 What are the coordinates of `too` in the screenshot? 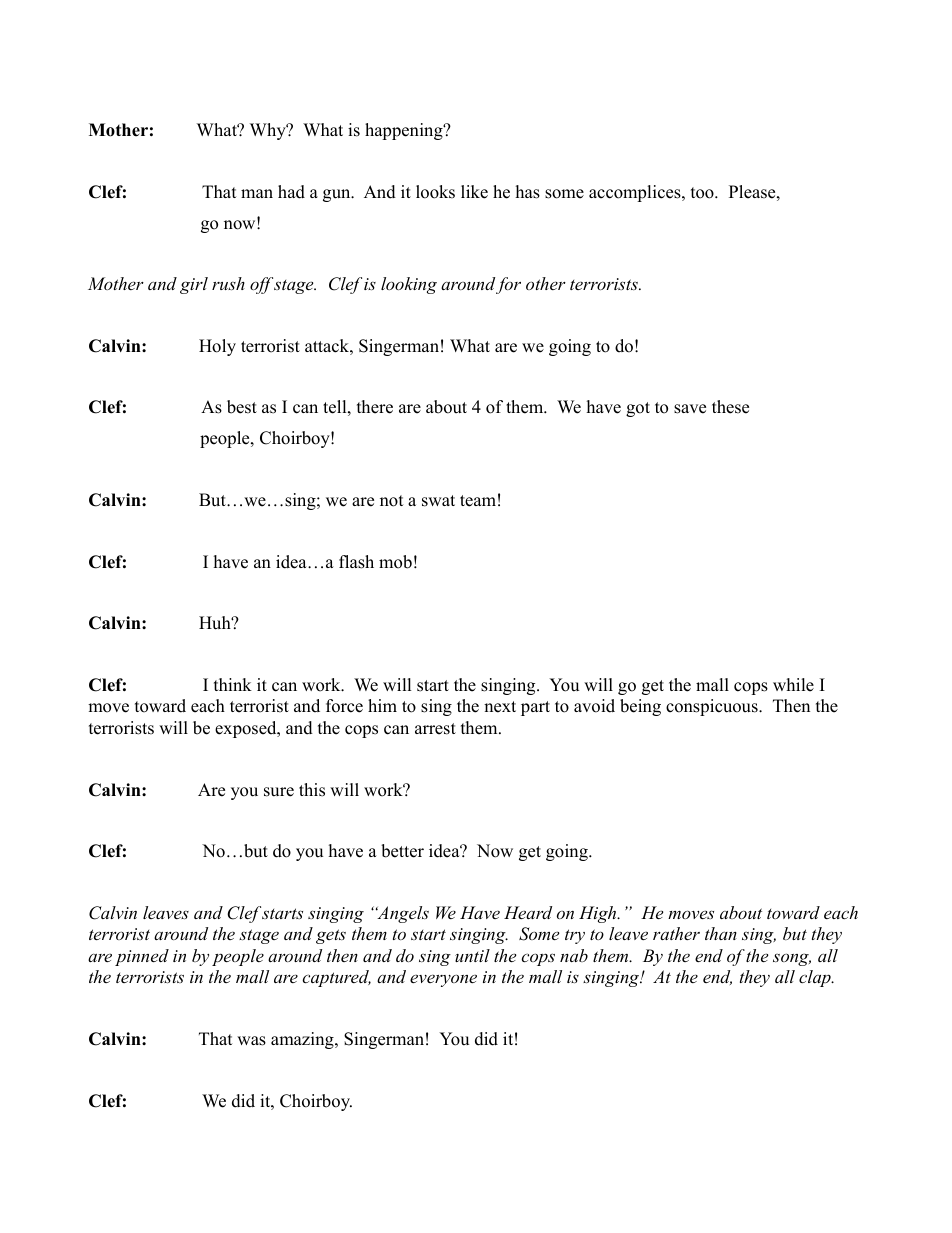 It's located at (703, 193).
